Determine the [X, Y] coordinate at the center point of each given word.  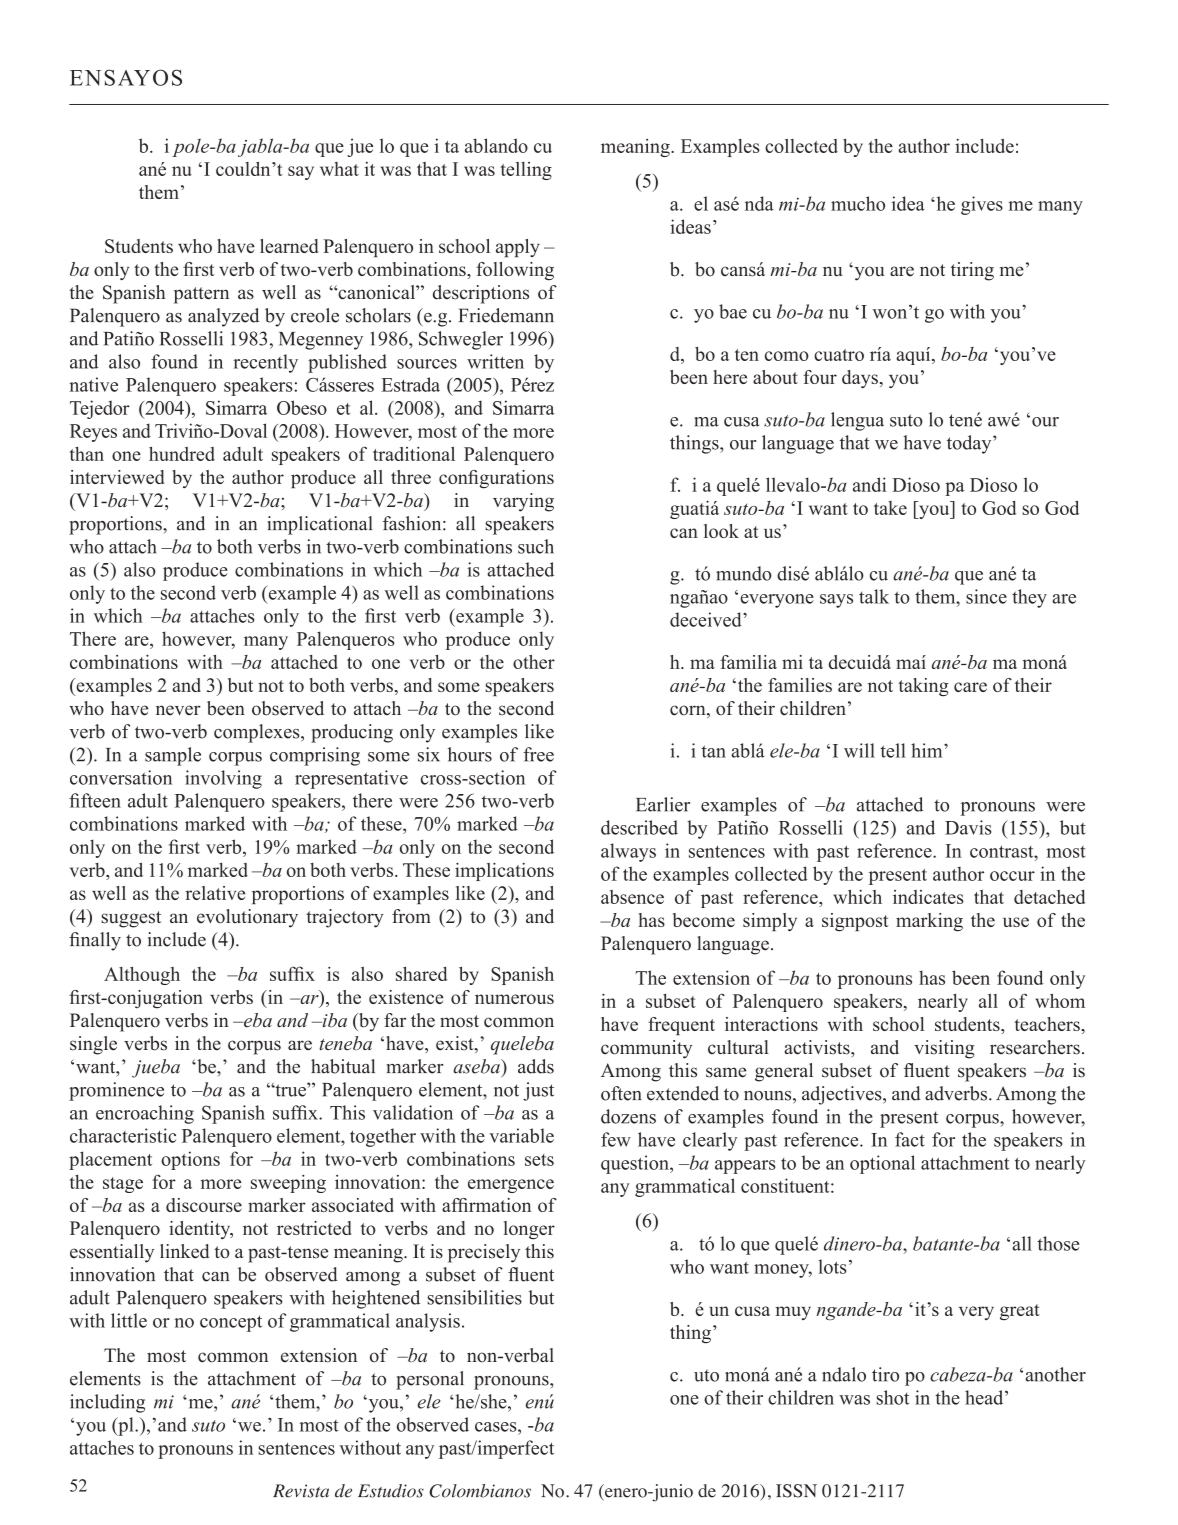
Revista [301, 1491]
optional [882, 1164]
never [178, 710]
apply [518, 248]
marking [929, 922]
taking [923, 687]
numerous [514, 999]
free [538, 754]
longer [529, 1230]
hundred [182, 453]
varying [523, 502]
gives [982, 205]
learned [289, 246]
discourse [204, 1205]
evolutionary [247, 918]
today [970, 444]
